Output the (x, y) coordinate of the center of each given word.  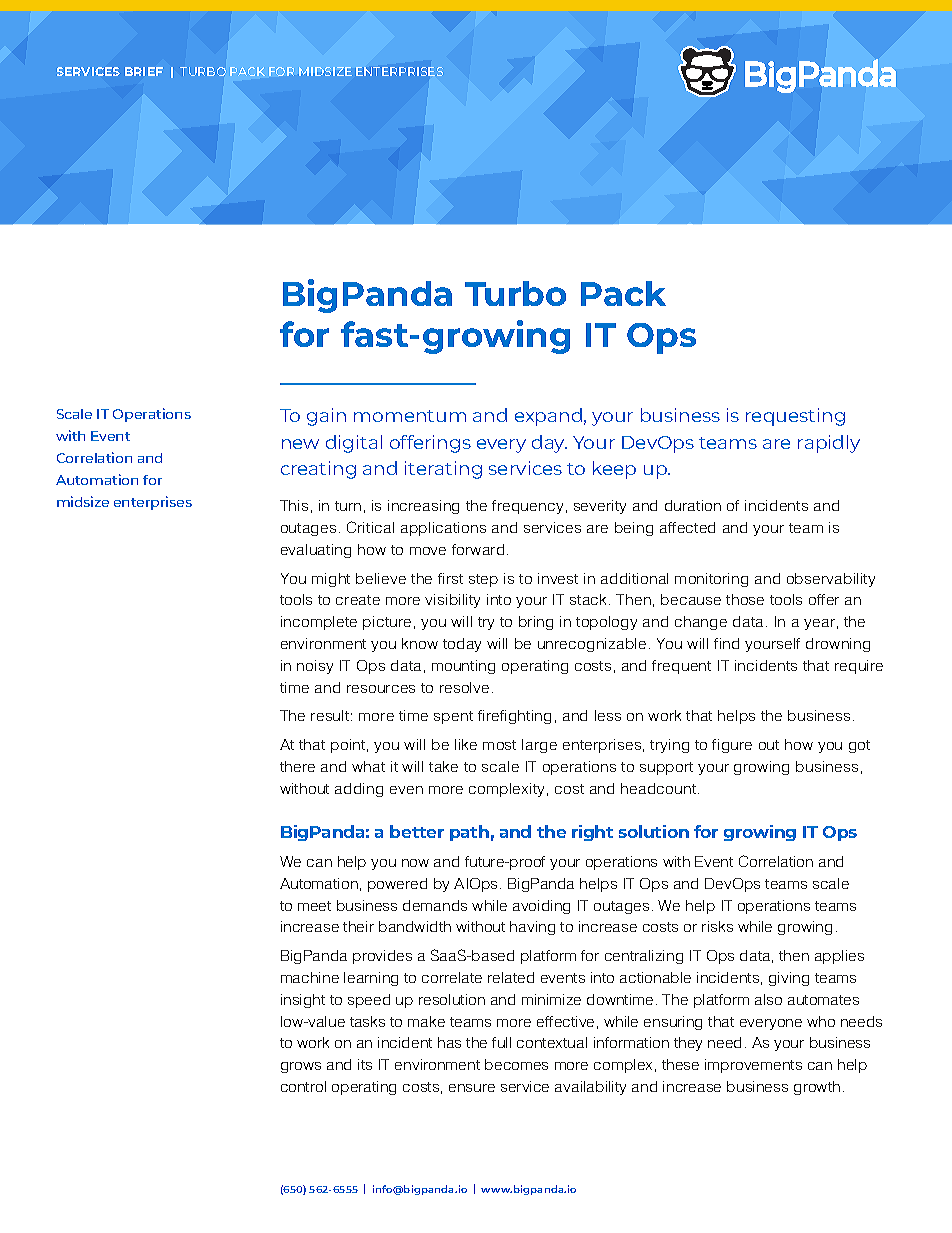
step (483, 580)
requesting (795, 417)
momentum (410, 416)
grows (301, 1067)
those (745, 599)
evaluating (316, 551)
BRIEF (144, 71)
